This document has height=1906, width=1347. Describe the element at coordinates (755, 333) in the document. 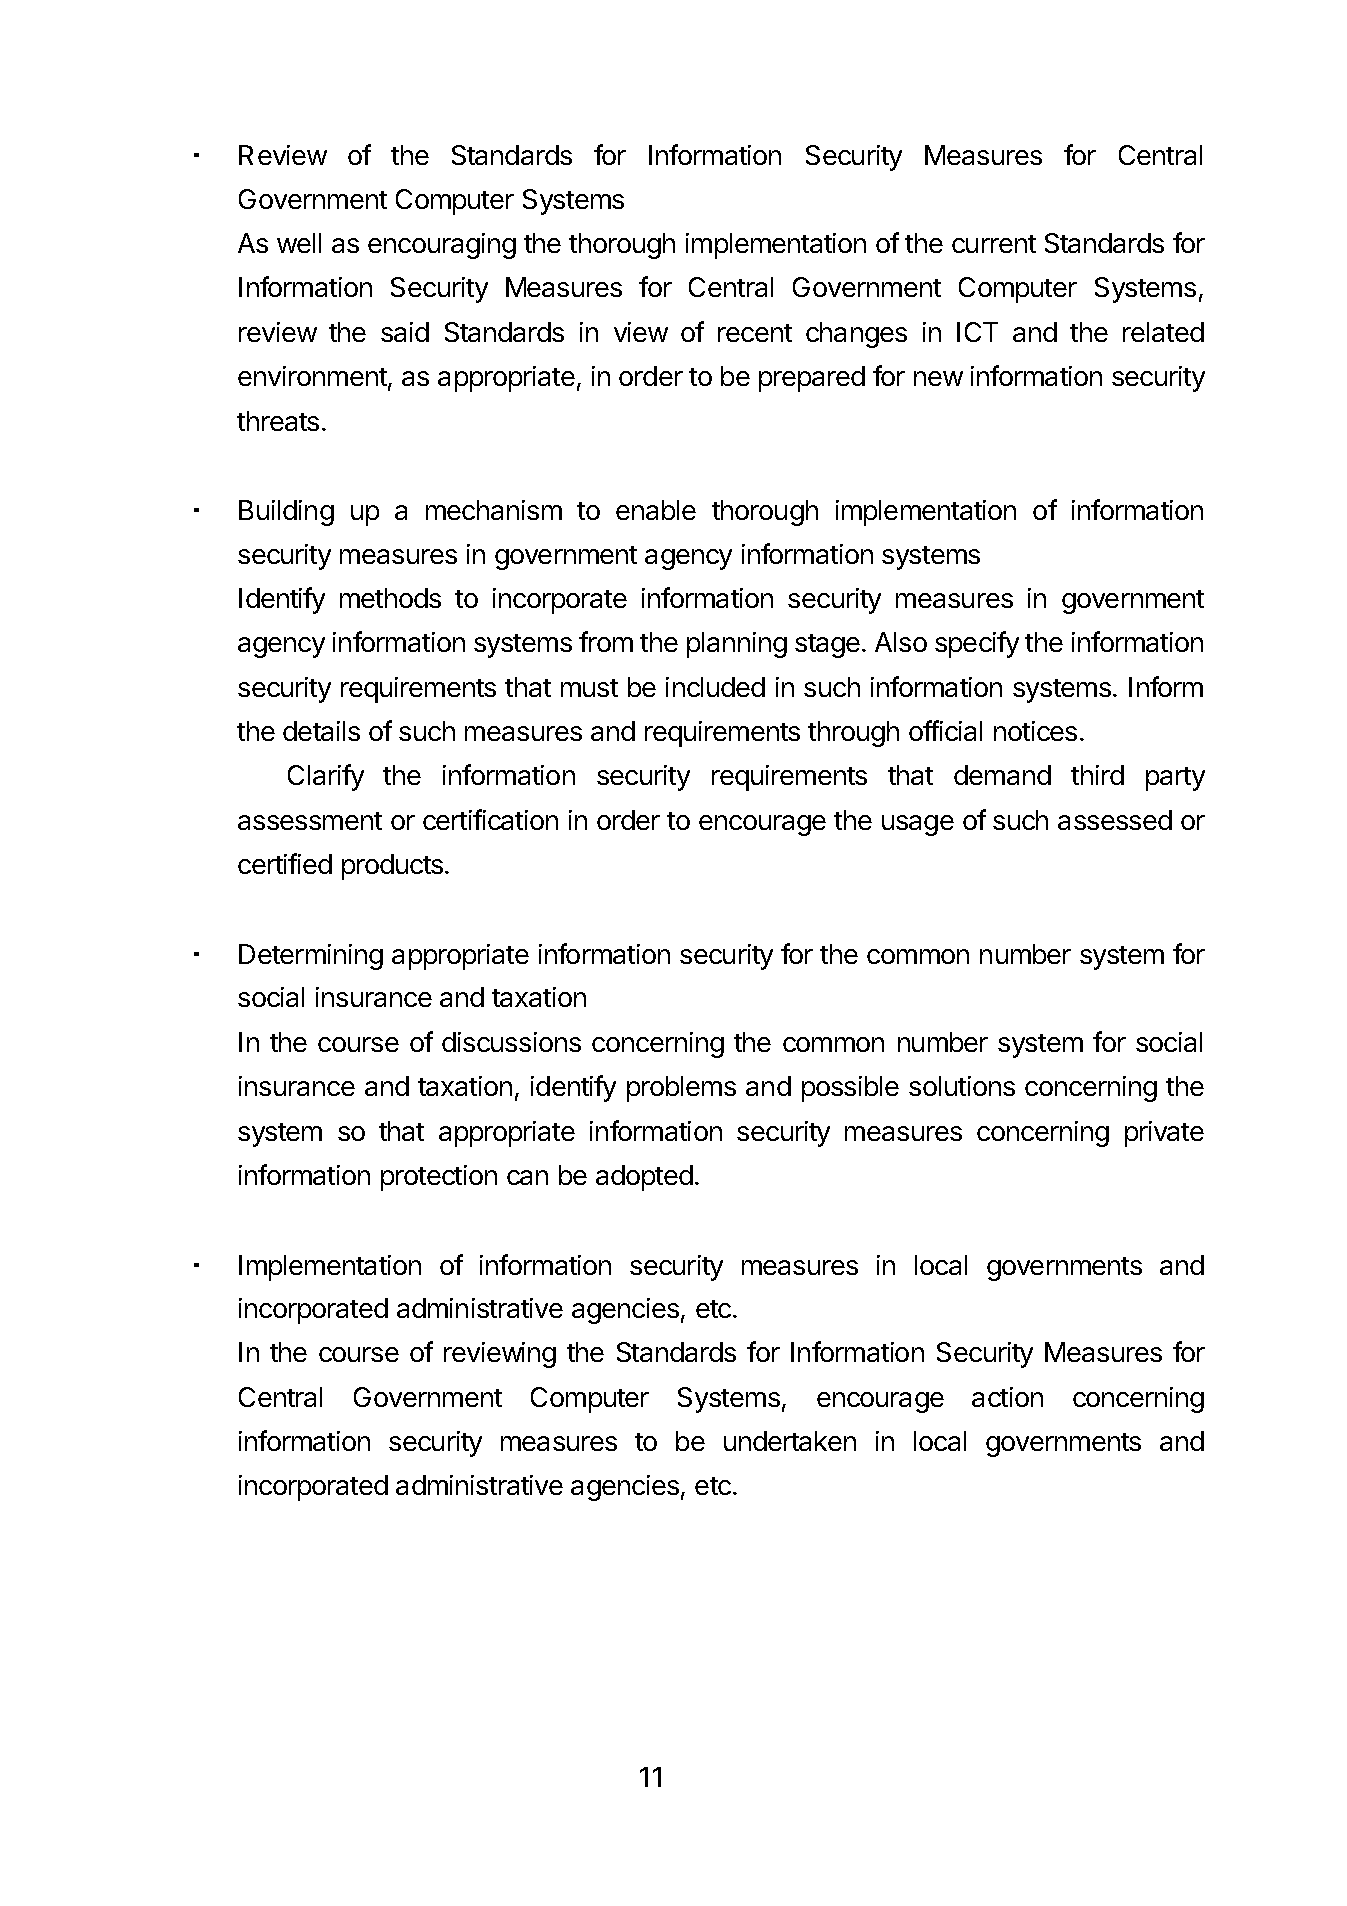

I see `recent` at that location.
